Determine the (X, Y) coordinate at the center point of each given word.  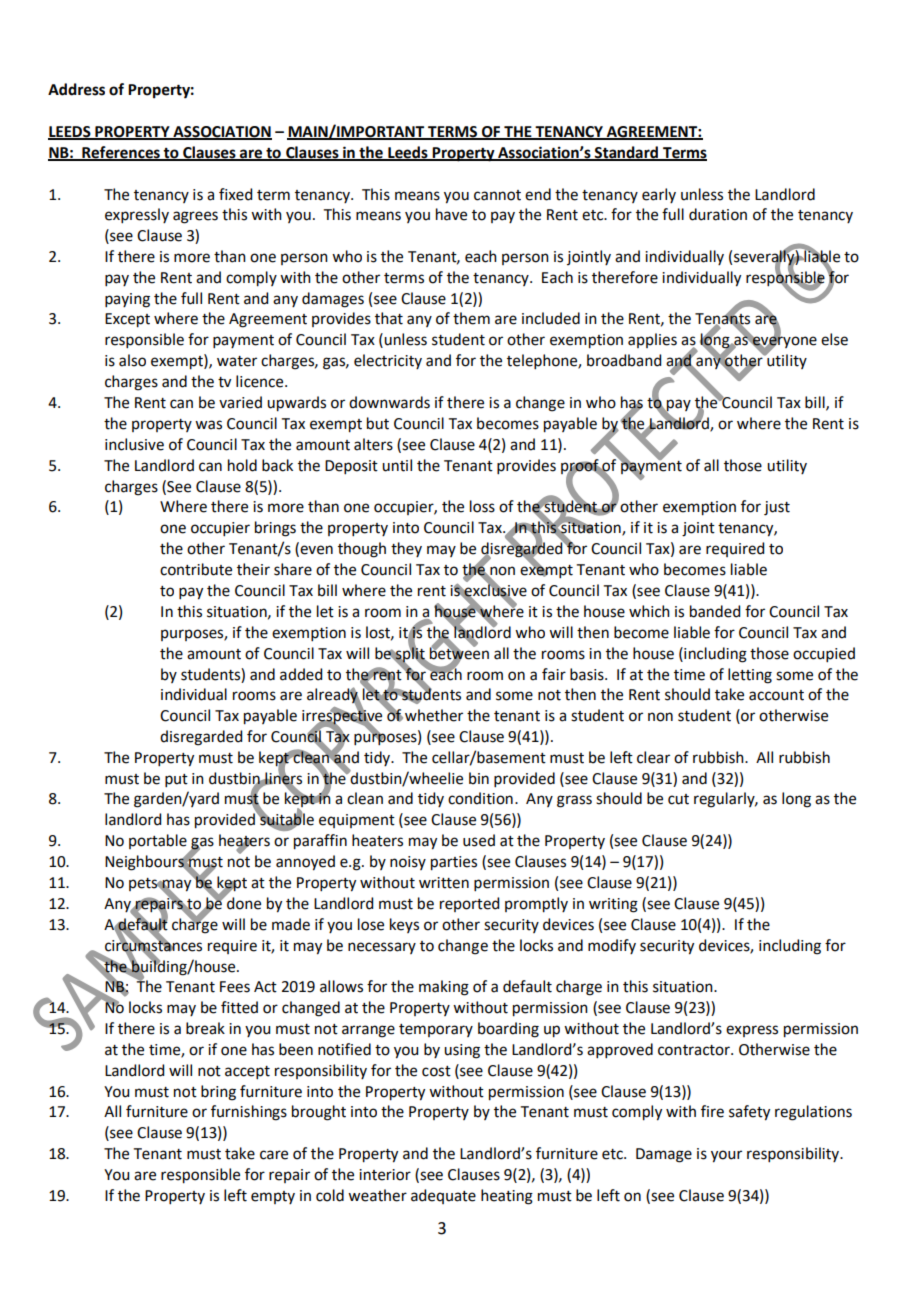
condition (480, 798)
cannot (497, 195)
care (274, 1155)
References (121, 153)
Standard (626, 153)
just (777, 508)
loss (482, 506)
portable (158, 841)
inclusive (134, 444)
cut (678, 799)
